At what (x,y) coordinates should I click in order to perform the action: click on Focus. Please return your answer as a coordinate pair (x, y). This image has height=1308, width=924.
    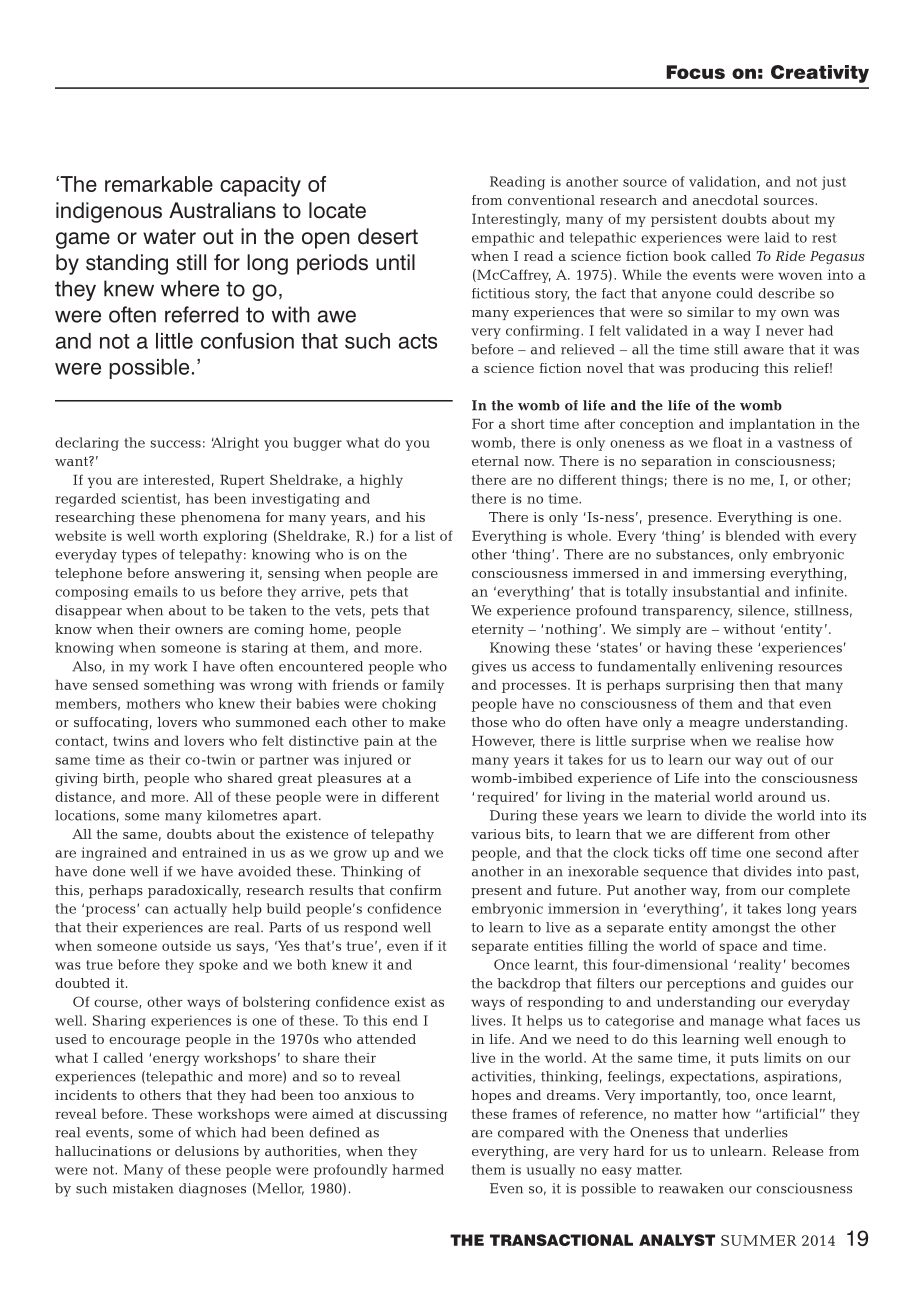
    Looking at the image, I should click on (695, 72).
